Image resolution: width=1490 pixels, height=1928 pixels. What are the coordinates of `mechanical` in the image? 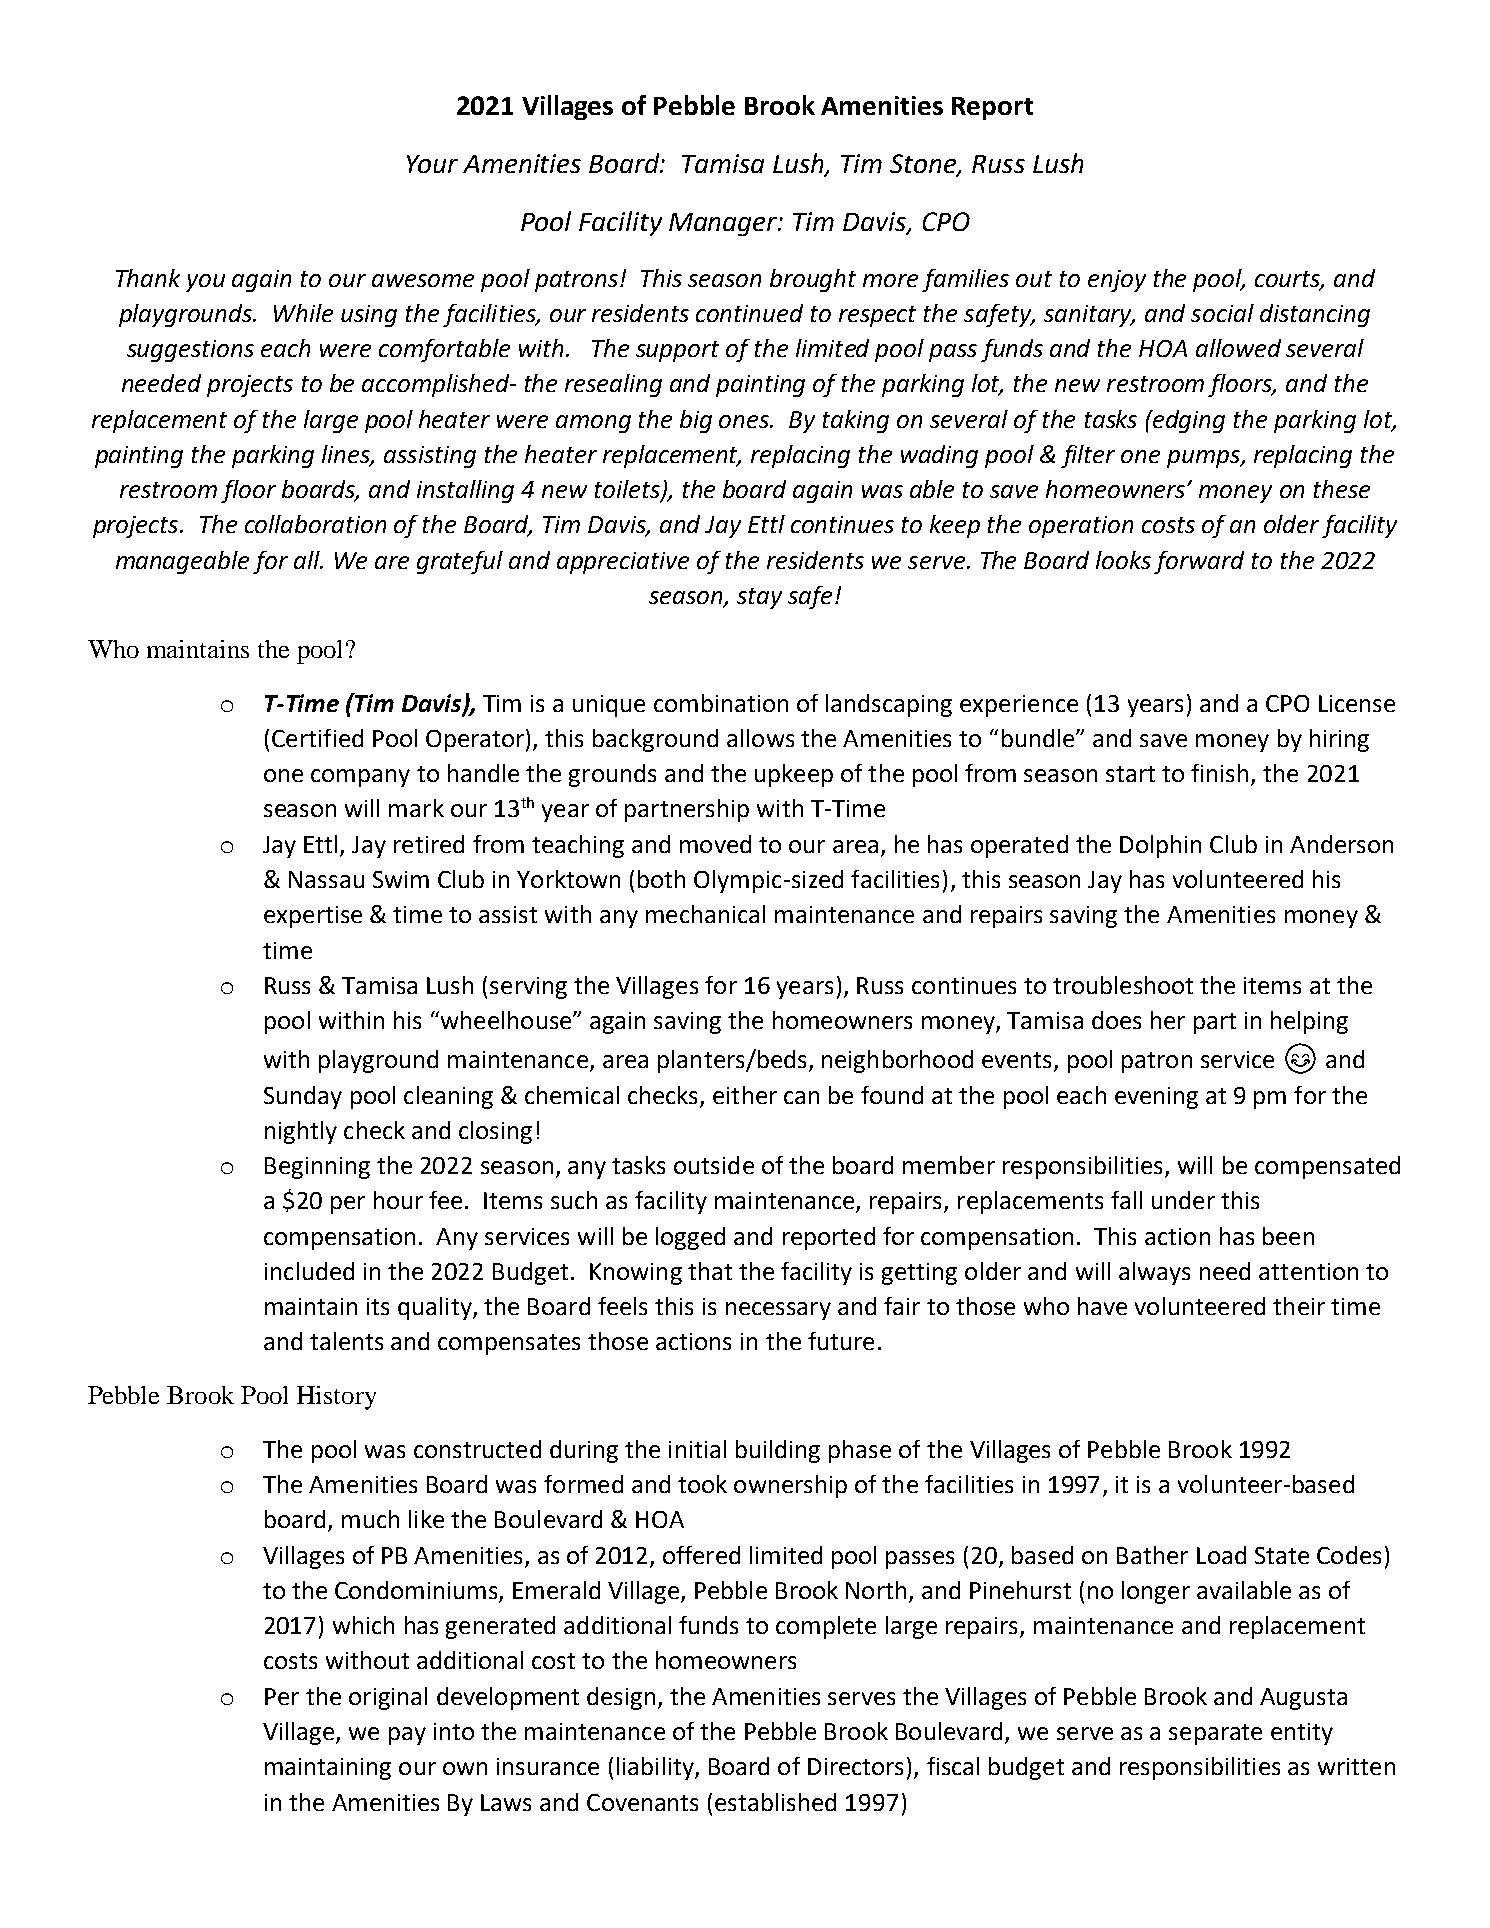 It's located at (705, 914).
